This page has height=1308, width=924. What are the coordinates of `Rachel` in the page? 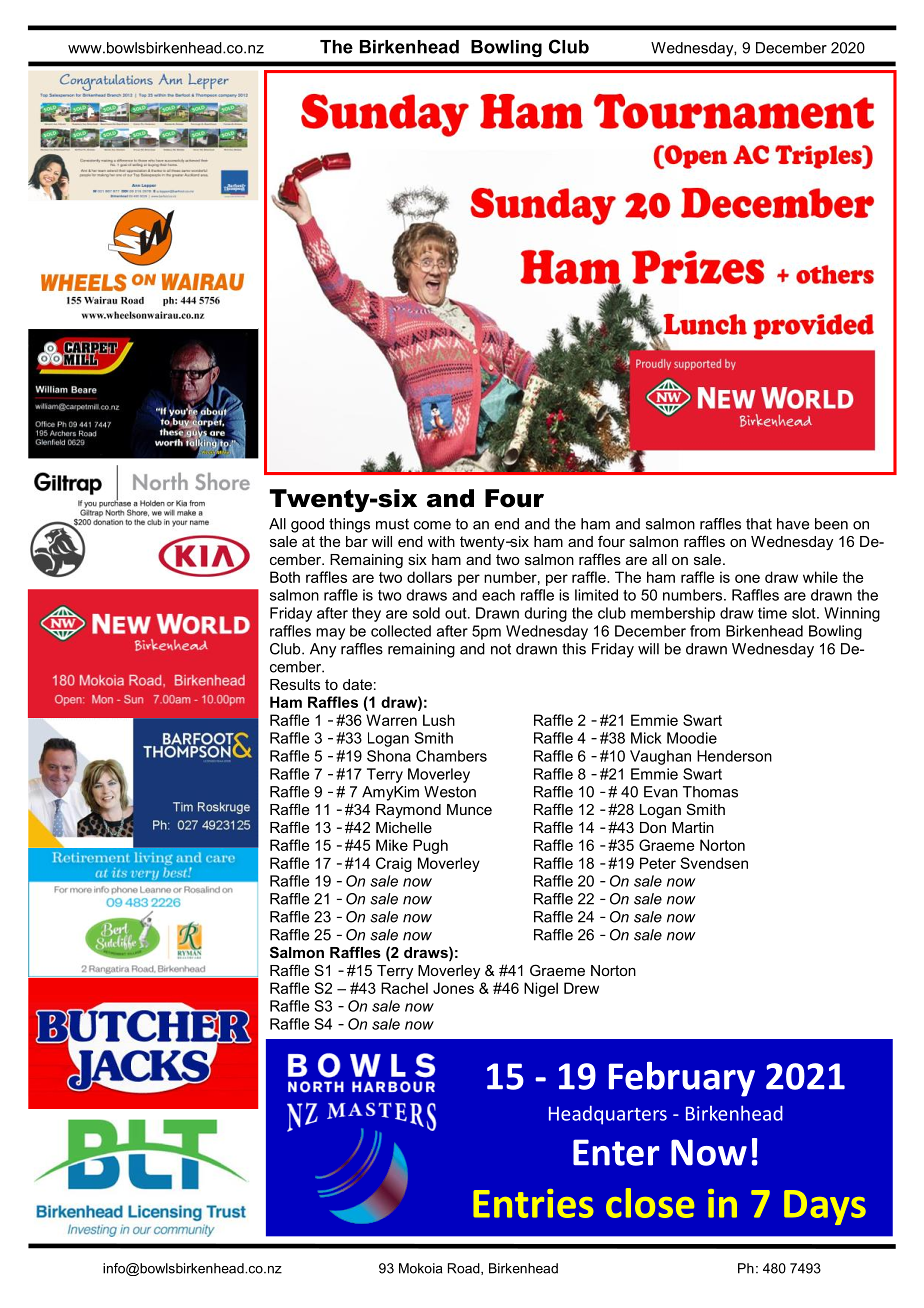 It's located at (404, 988).
